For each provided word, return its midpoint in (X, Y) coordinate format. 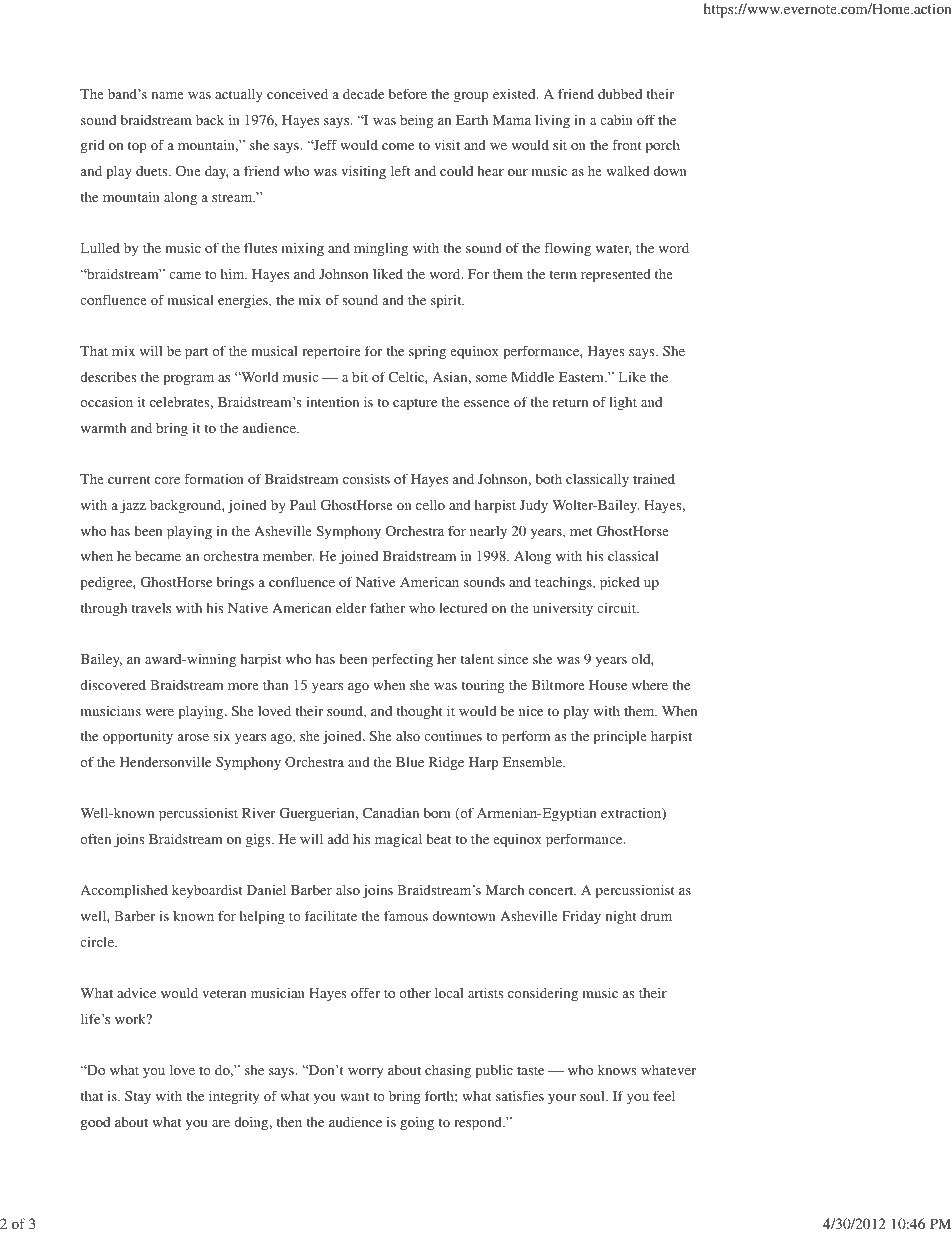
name (167, 95)
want (354, 1096)
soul (593, 1096)
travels (151, 608)
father (387, 607)
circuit (618, 607)
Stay (138, 1098)
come (398, 146)
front (627, 144)
